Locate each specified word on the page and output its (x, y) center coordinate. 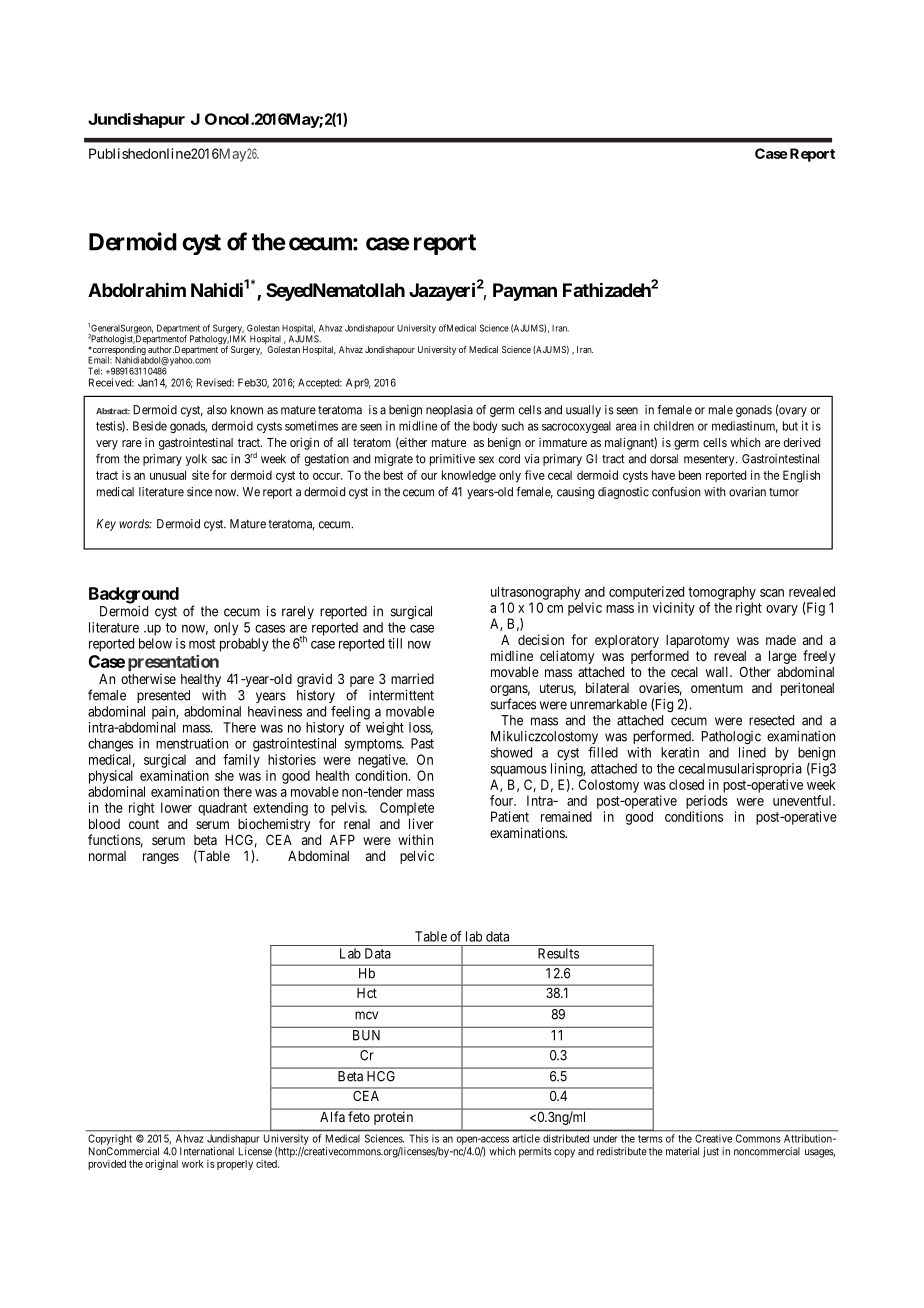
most (202, 644)
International (207, 1151)
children (674, 426)
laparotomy (697, 641)
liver (421, 823)
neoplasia (449, 411)
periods (707, 802)
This (419, 1138)
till (395, 643)
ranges (161, 858)
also (217, 410)
